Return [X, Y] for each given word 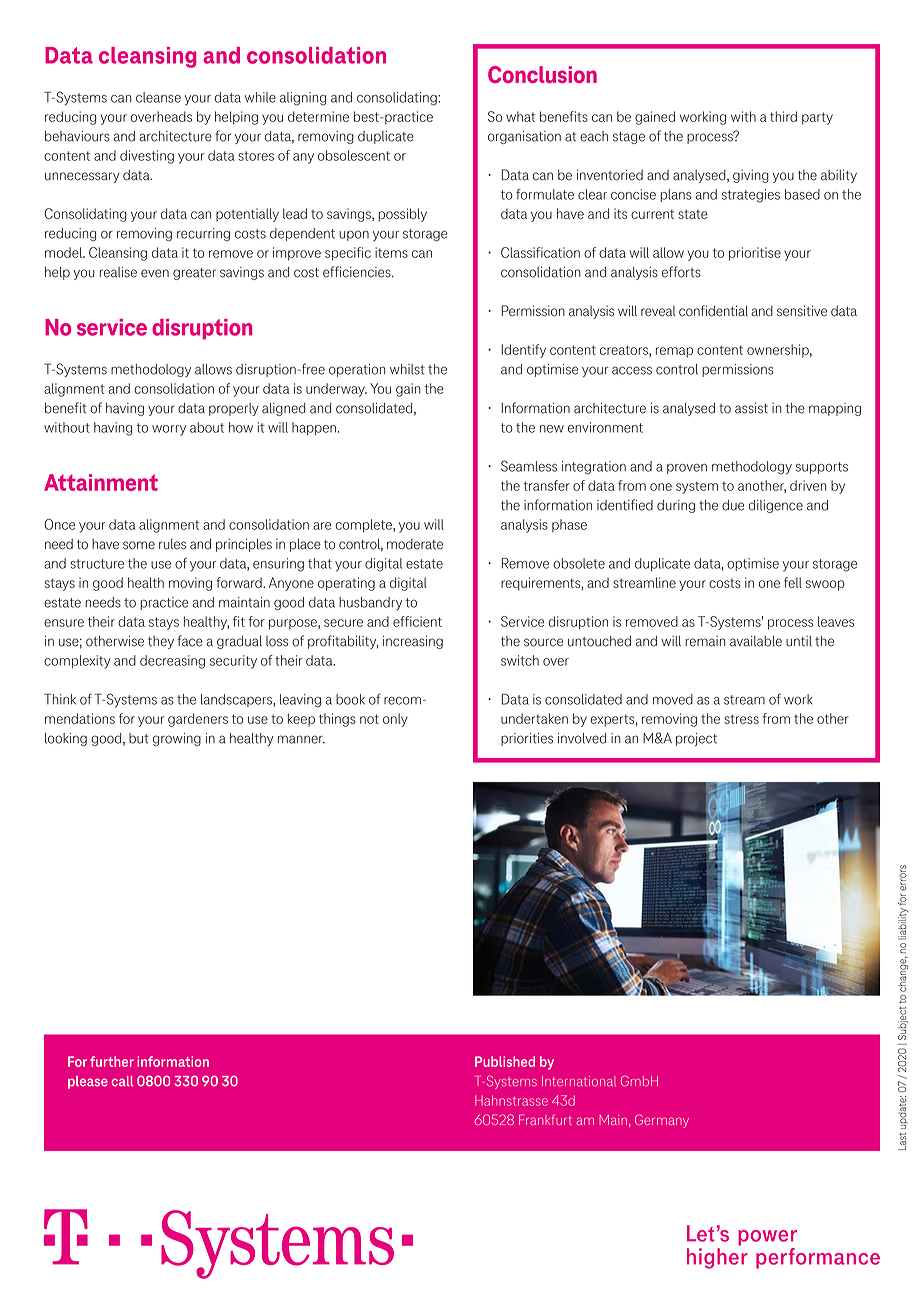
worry [169, 430]
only [395, 720]
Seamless [529, 466]
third [783, 116]
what [521, 116]
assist [751, 408]
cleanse [158, 97]
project [696, 739]
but [139, 738]
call [122, 1081]
